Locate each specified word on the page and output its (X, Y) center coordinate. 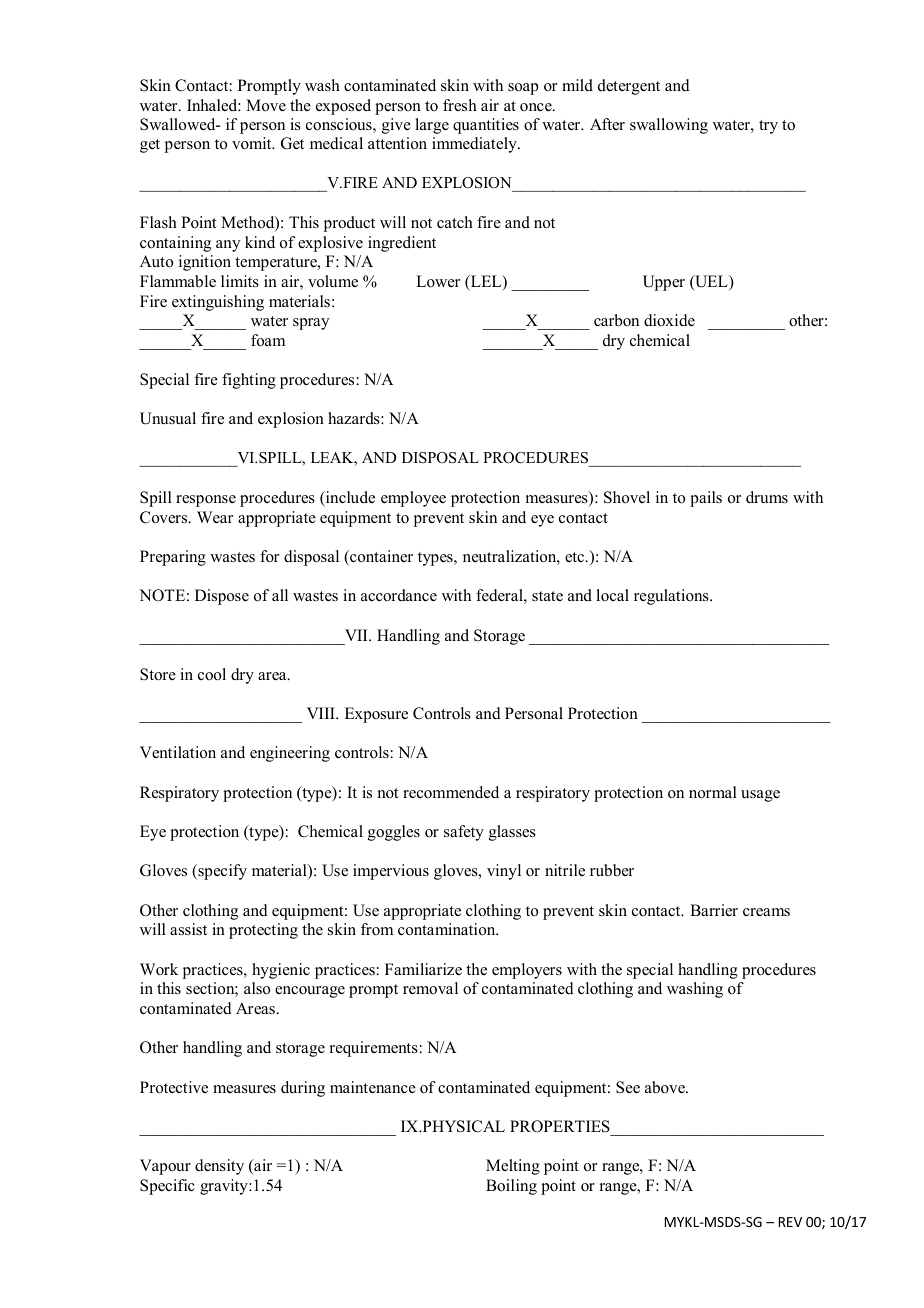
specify (221, 872)
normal (713, 792)
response (206, 501)
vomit (253, 143)
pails (706, 499)
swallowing (669, 126)
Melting (513, 1167)
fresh (460, 105)
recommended (451, 792)
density (219, 1167)
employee (413, 499)
